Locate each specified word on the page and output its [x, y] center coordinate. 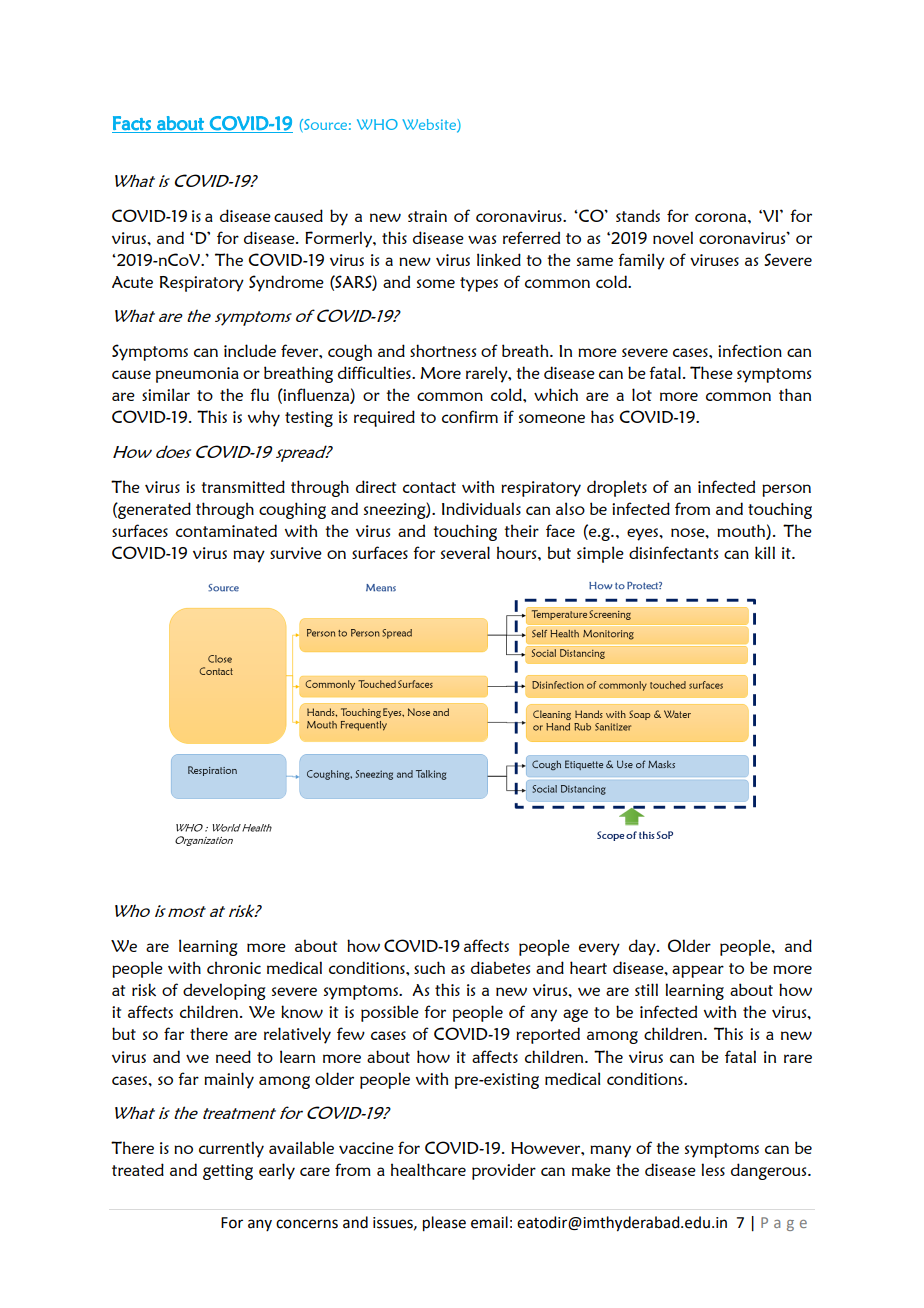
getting [228, 1172]
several [465, 552]
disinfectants [673, 552]
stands [638, 215]
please [444, 1224]
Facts [132, 123]
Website [430, 125]
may [249, 556]
